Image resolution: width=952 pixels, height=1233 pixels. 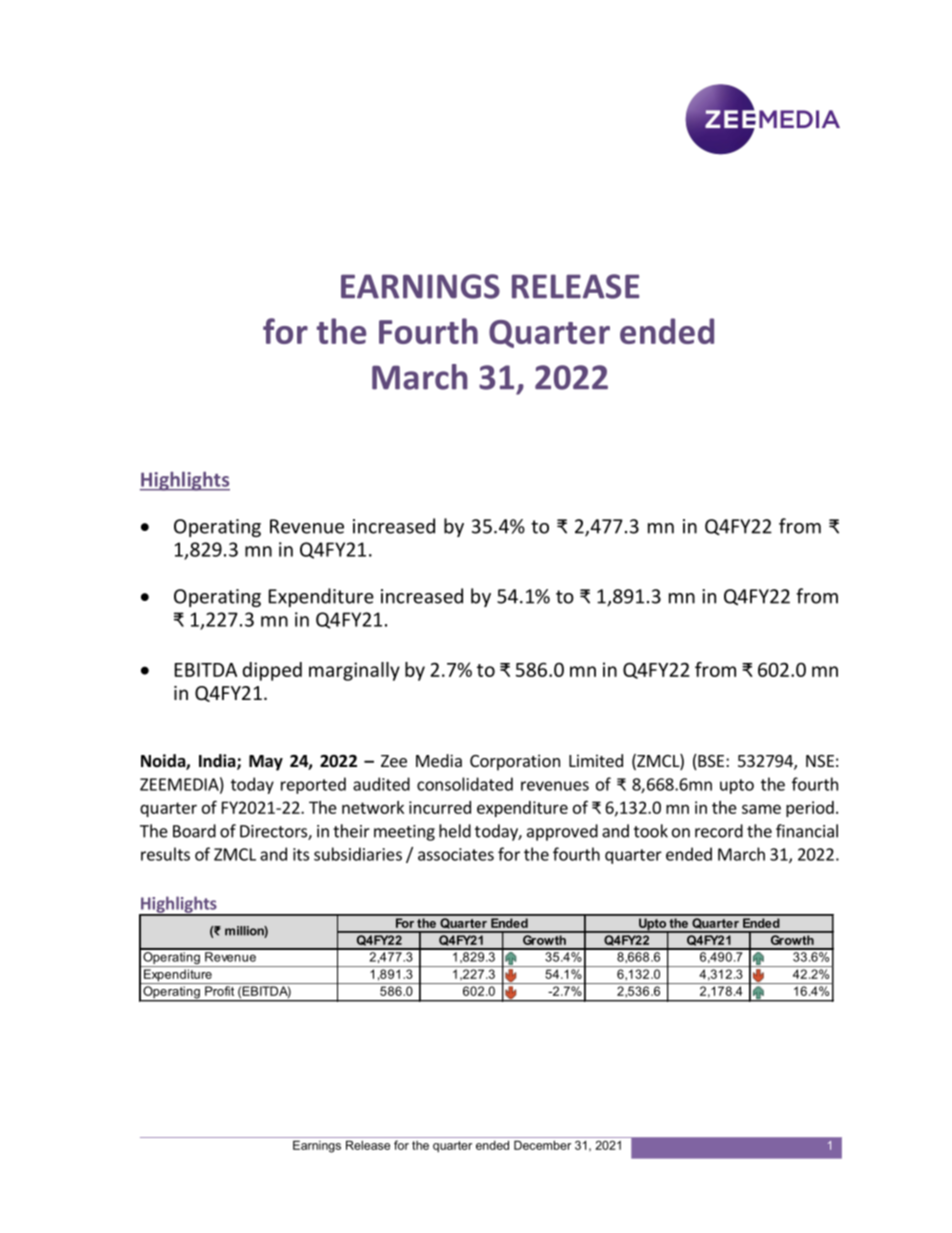 What do you see at coordinates (456, 854) in the document?
I see `associates` at bounding box center [456, 854].
